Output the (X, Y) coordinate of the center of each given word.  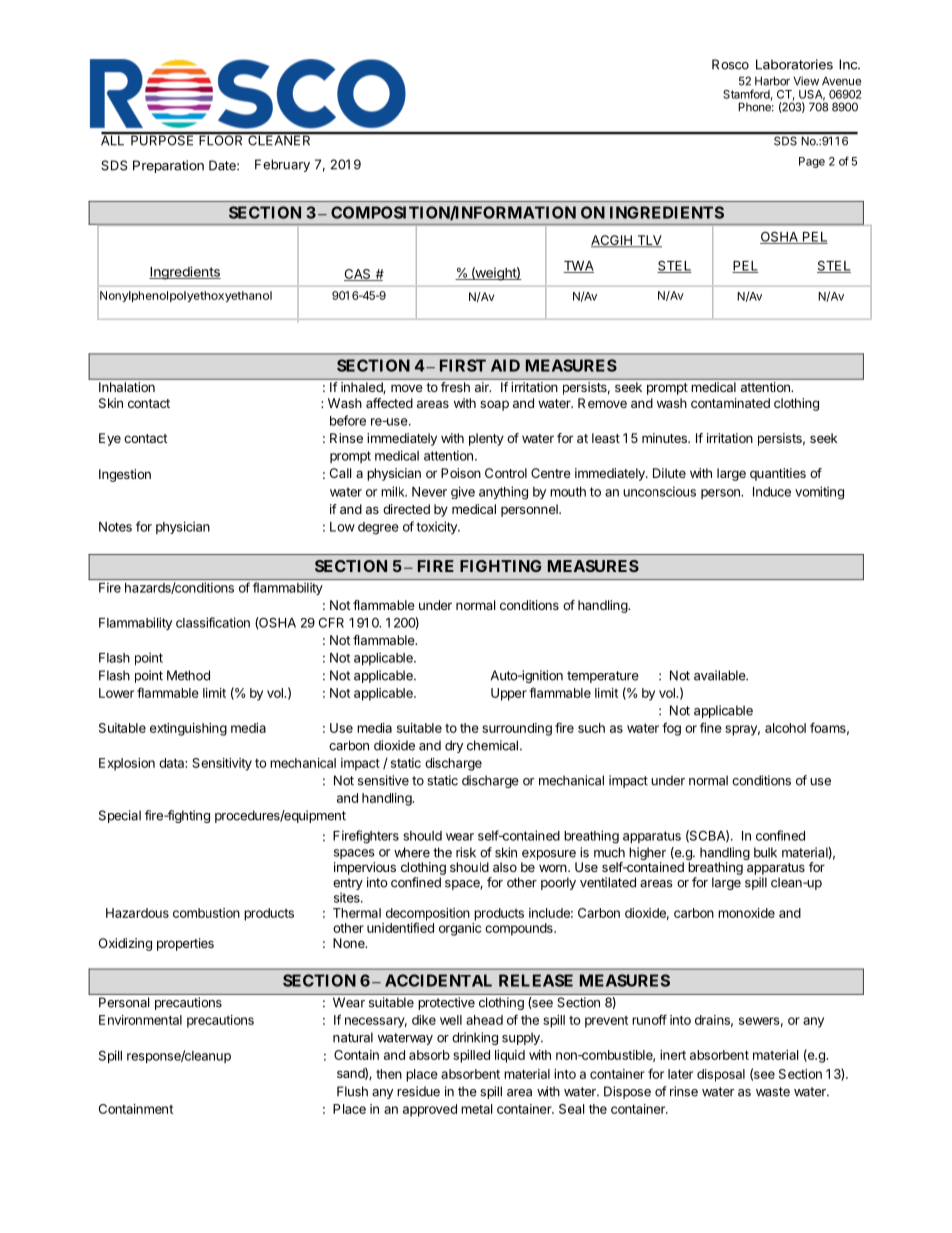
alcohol (785, 728)
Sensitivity (222, 764)
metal (476, 1109)
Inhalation (127, 387)
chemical (492, 745)
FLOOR (221, 139)
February (282, 165)
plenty (486, 439)
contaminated (730, 403)
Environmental (140, 1020)
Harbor (772, 81)
